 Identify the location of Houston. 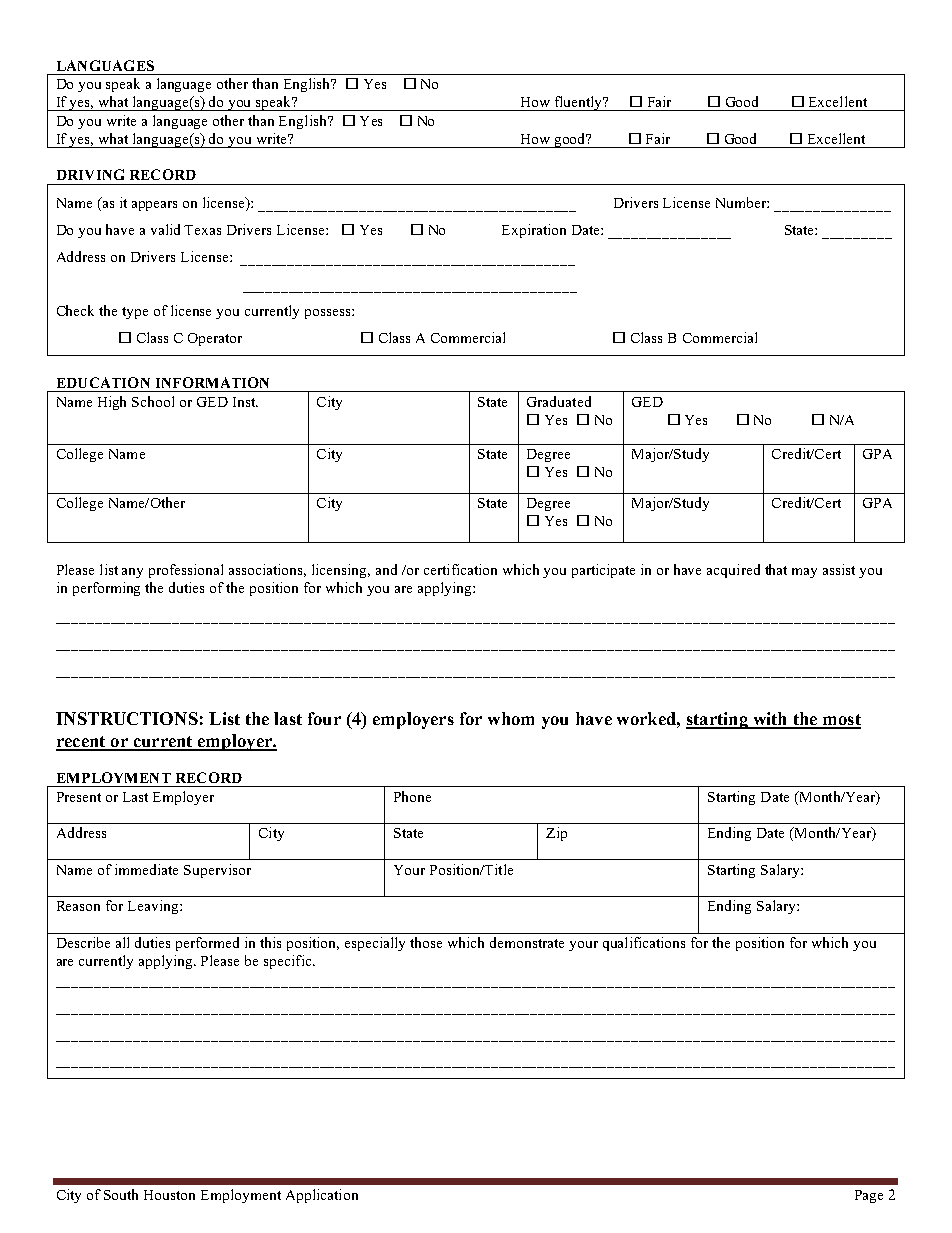
(169, 1195).
